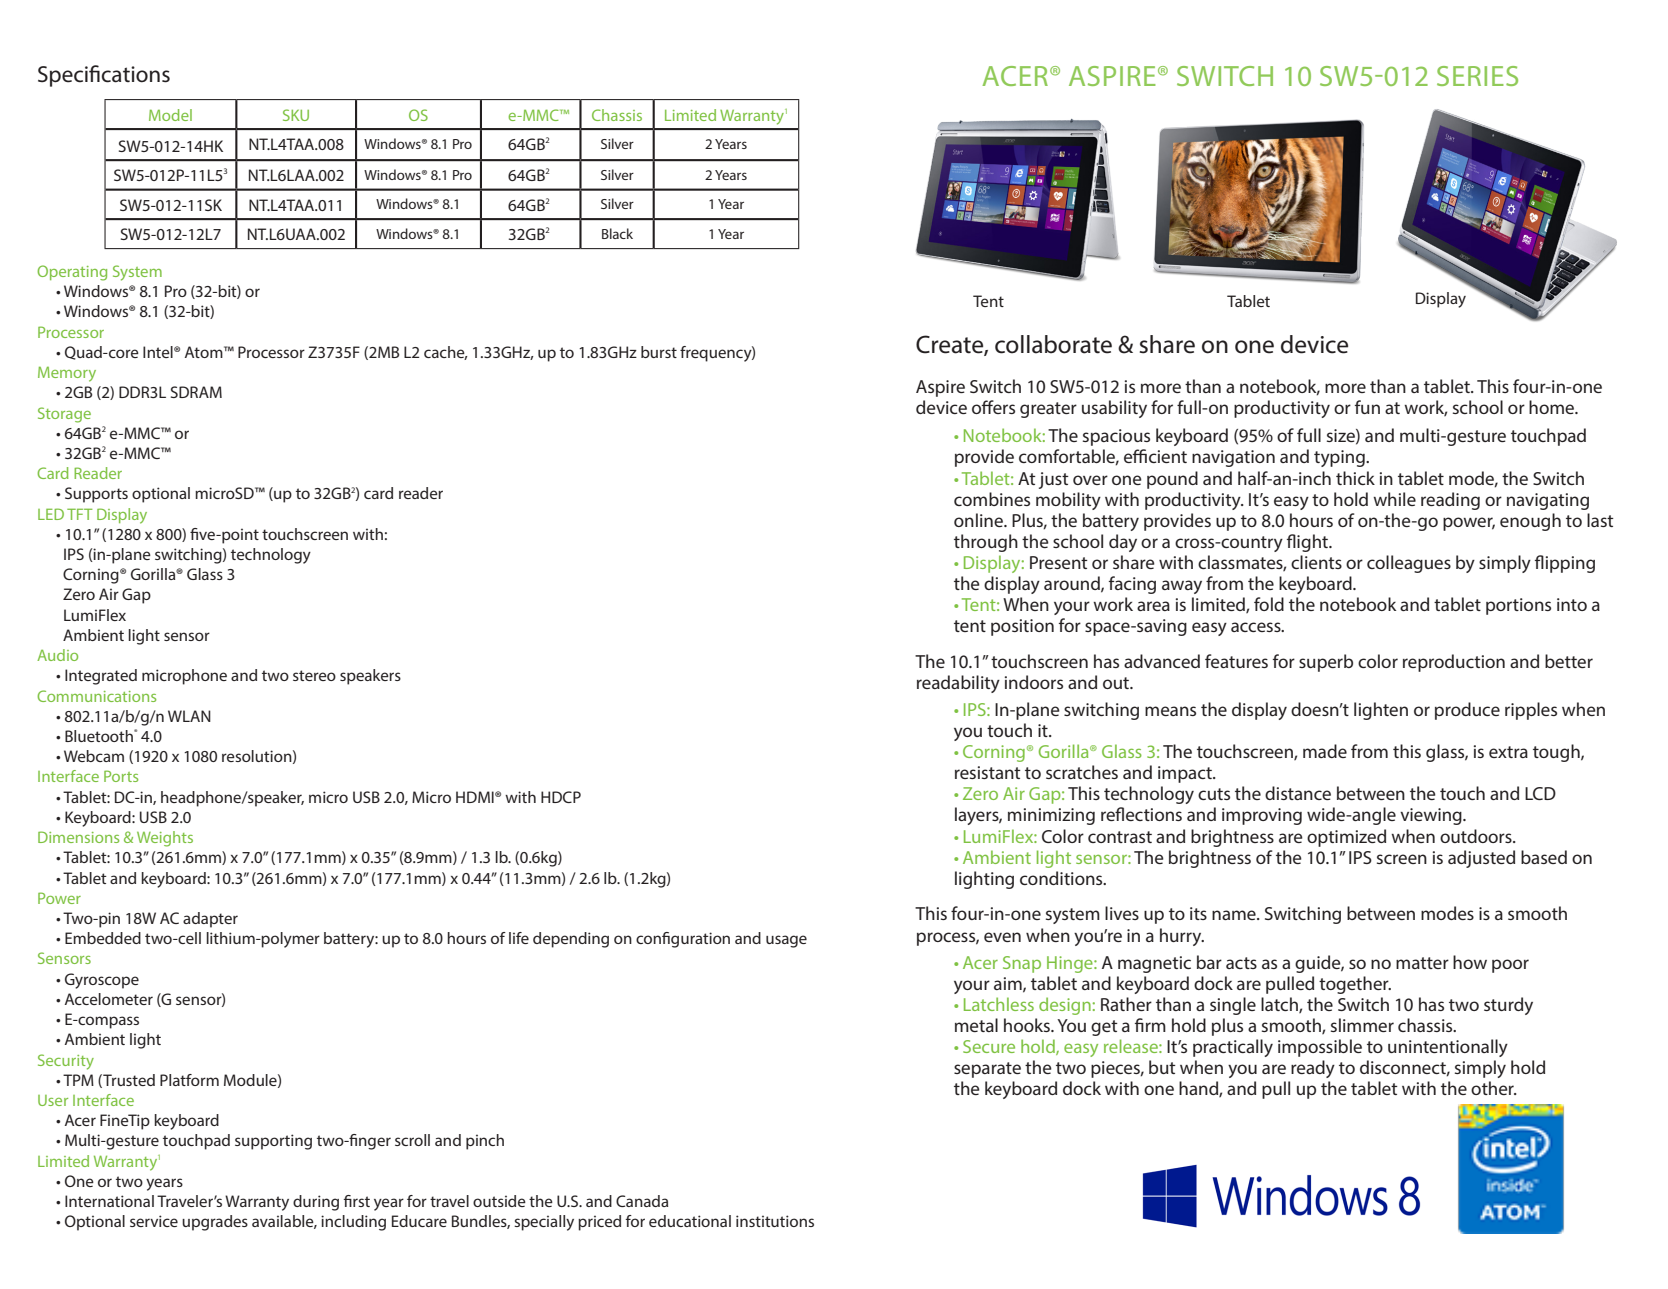 The image size is (1668, 1289). I want to click on stereo, so click(314, 675).
